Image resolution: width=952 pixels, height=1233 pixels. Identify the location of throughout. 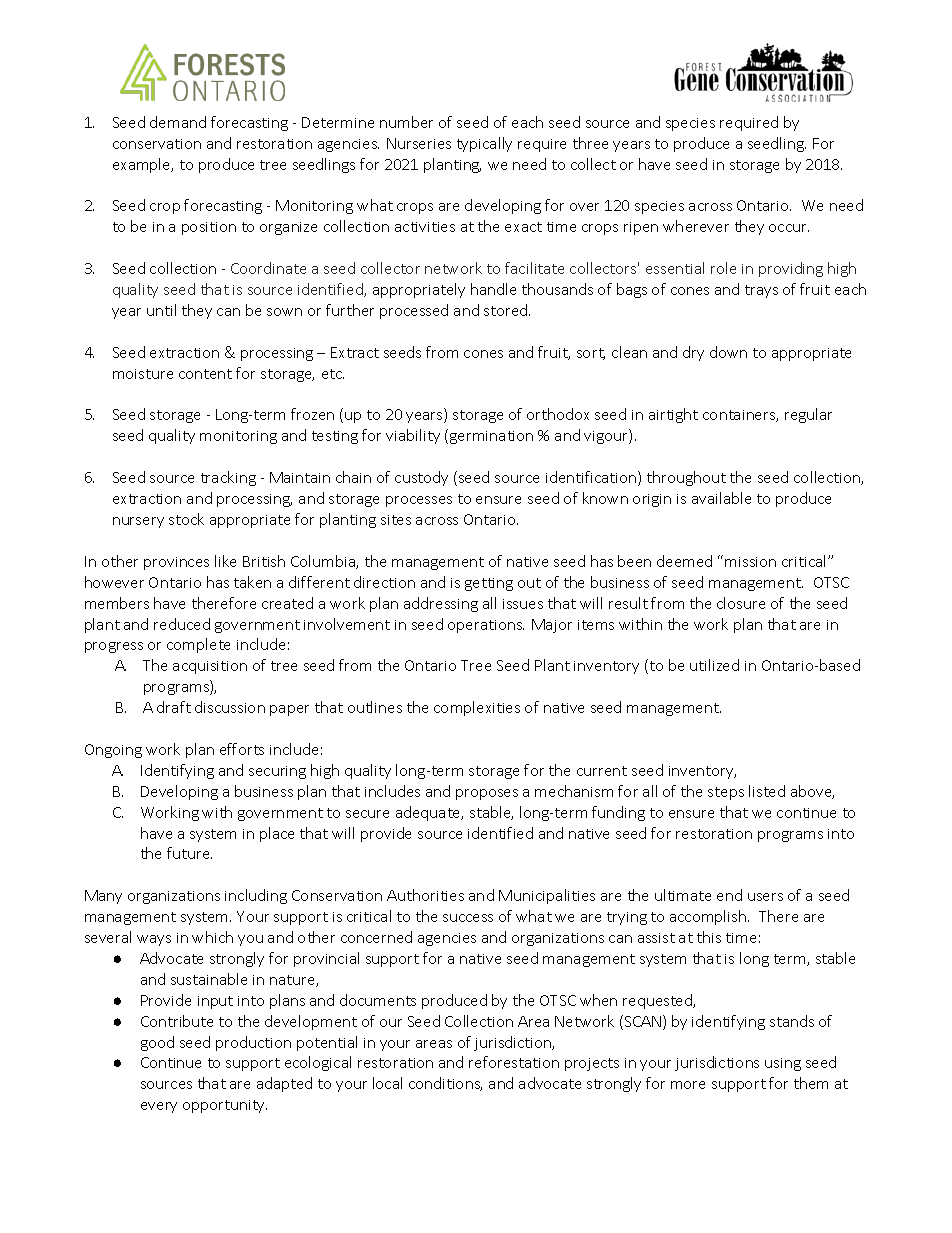
(686, 478).
